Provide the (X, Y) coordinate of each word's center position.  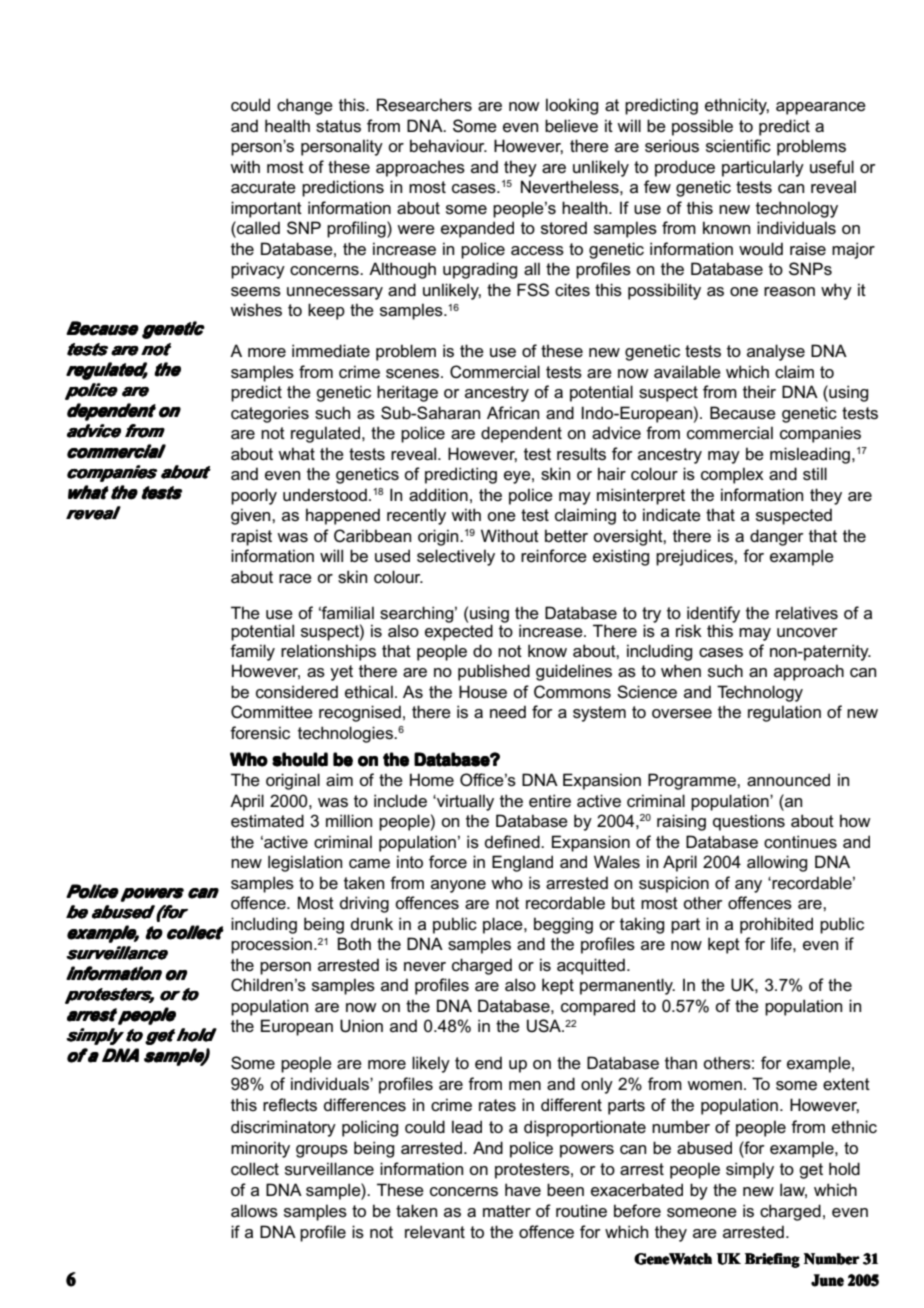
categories (270, 414)
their (759, 391)
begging (563, 925)
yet (341, 673)
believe (571, 125)
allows (254, 1211)
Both (354, 943)
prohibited (776, 925)
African (513, 413)
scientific (738, 146)
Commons (572, 691)
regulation (784, 713)
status (338, 126)
